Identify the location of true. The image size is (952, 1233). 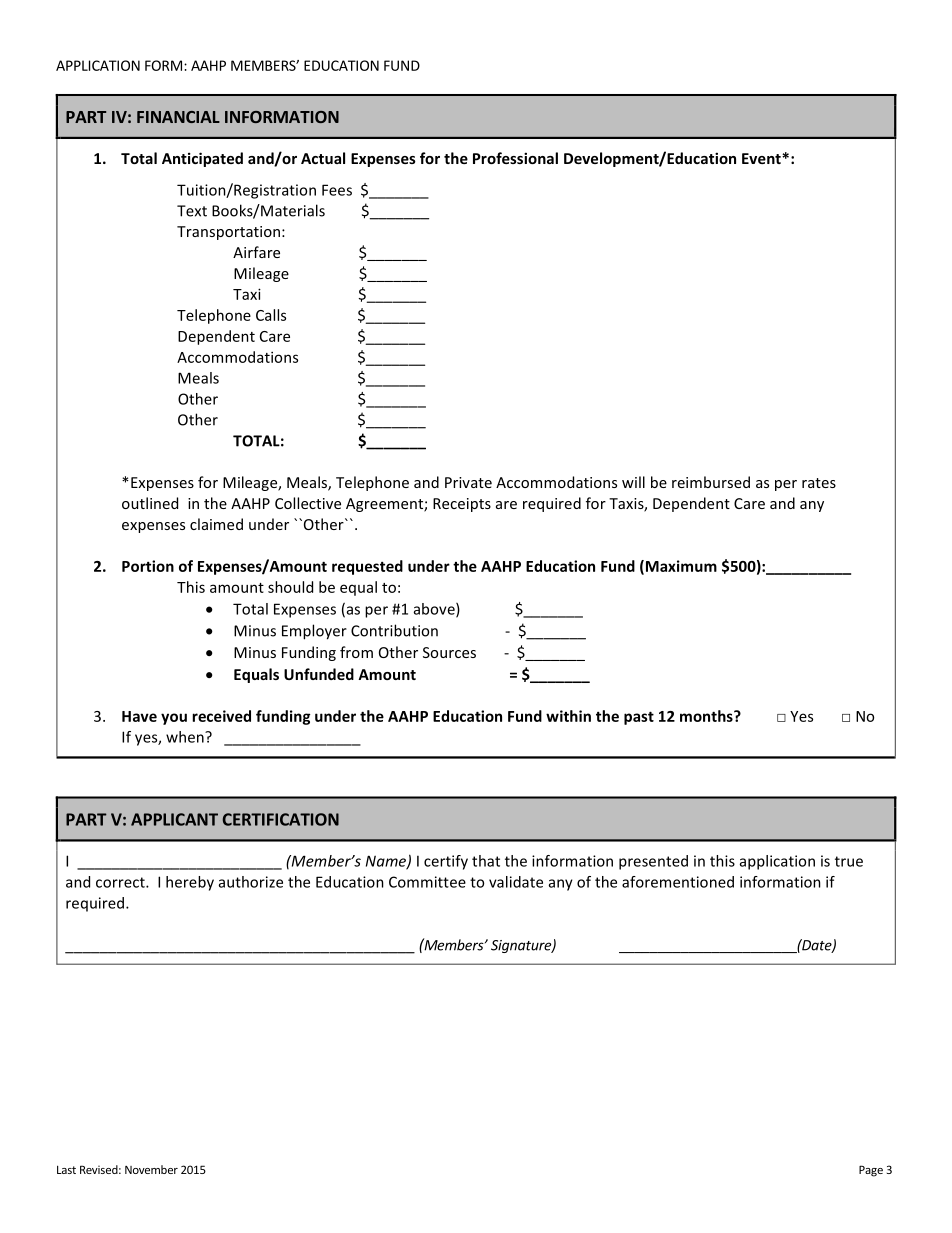
(849, 861).
